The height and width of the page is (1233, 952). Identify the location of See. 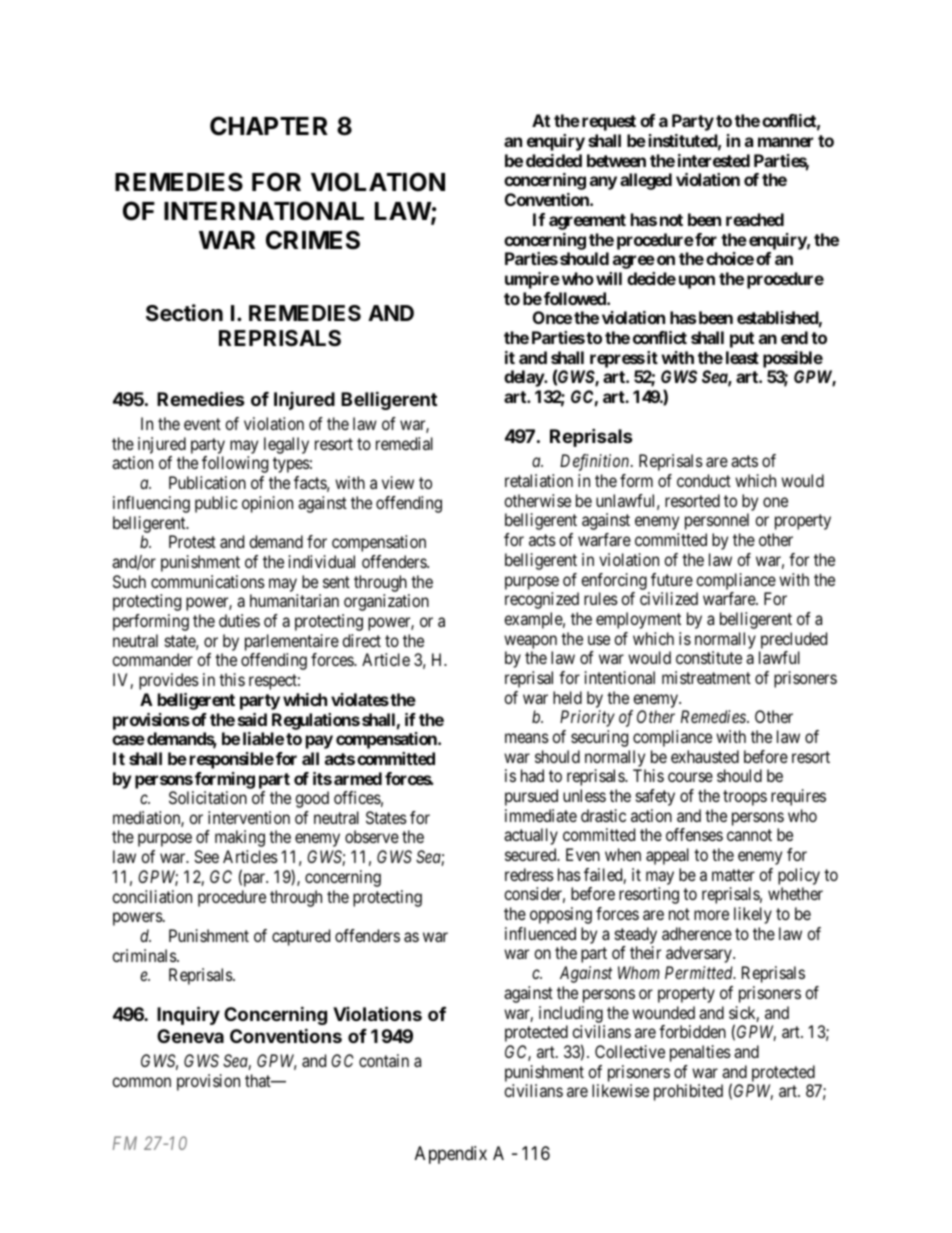
(206, 856).
